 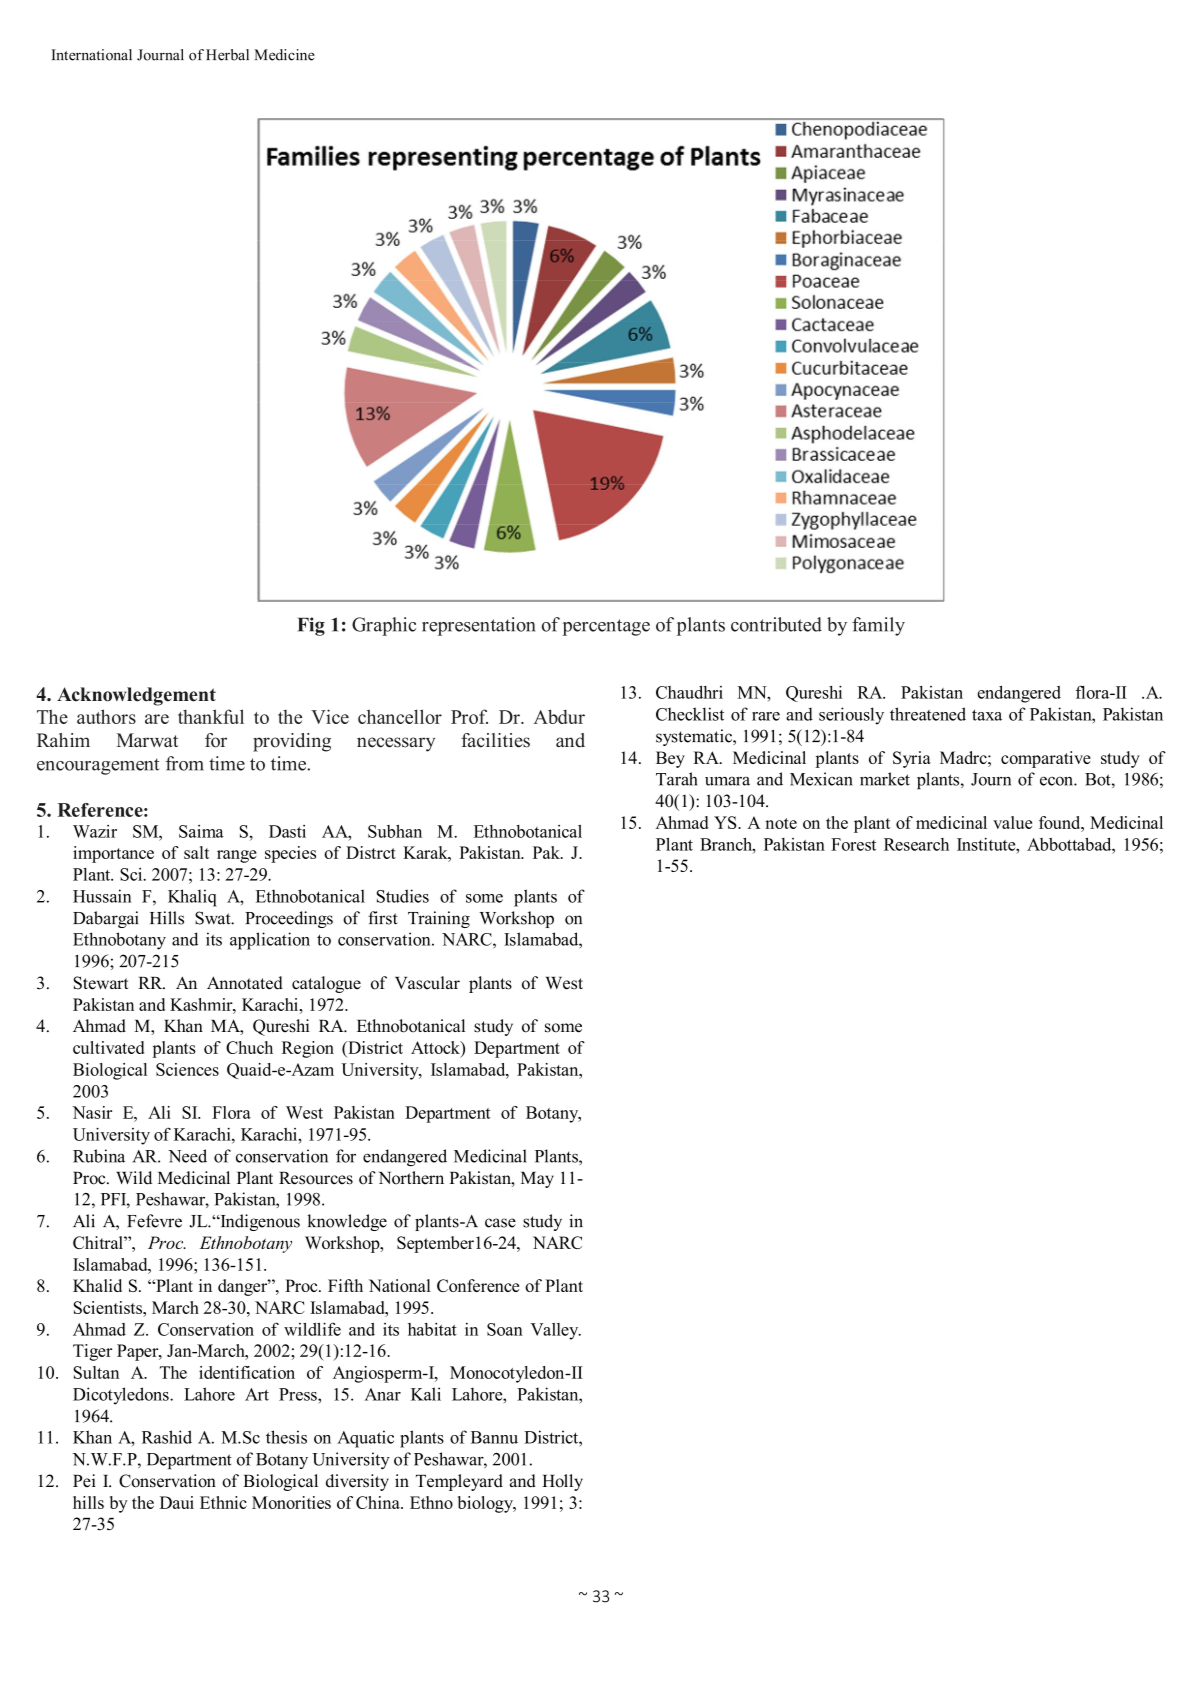 What do you see at coordinates (912, 759) in the screenshot?
I see `Syria` at bounding box center [912, 759].
